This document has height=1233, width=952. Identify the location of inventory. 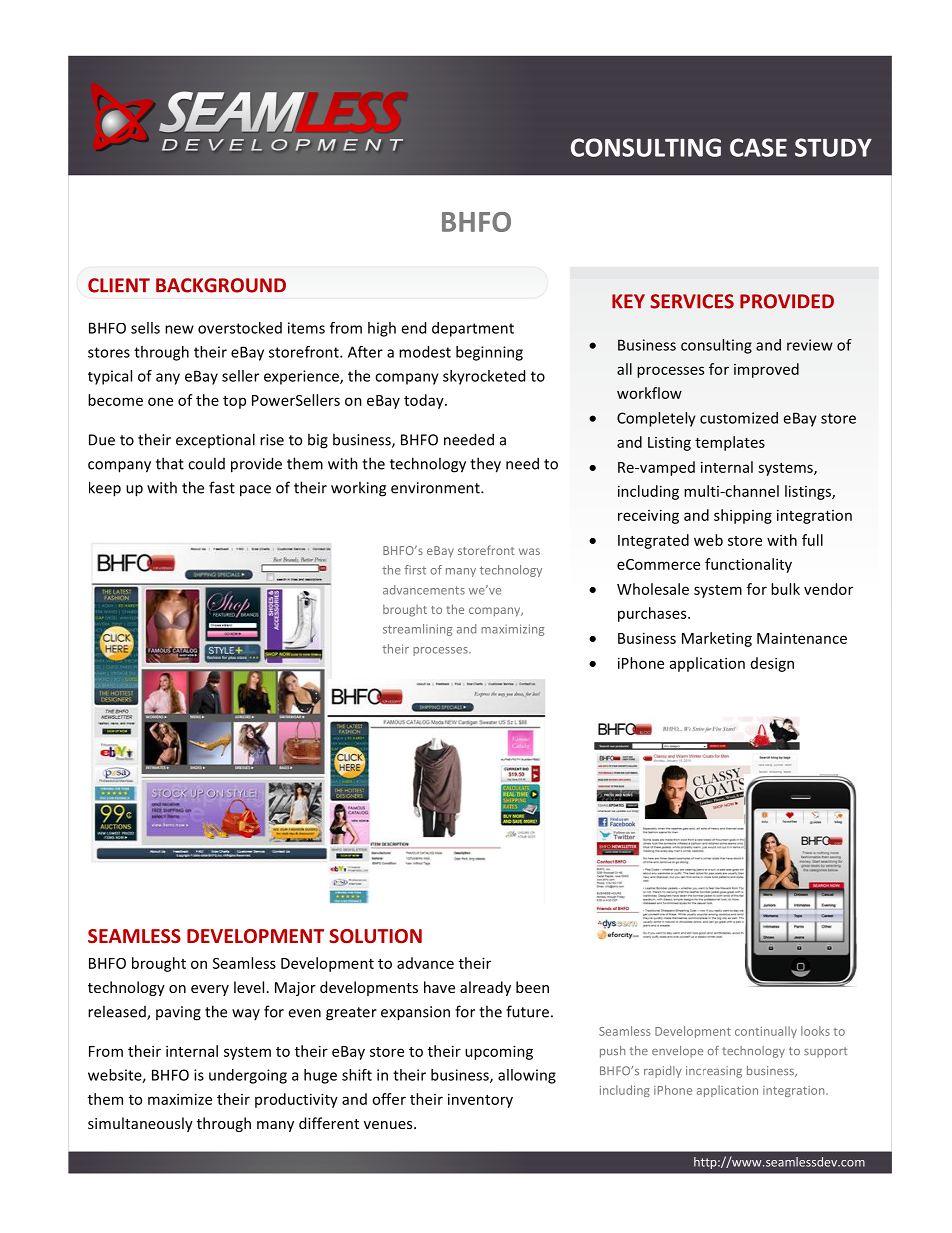
(480, 1100).
